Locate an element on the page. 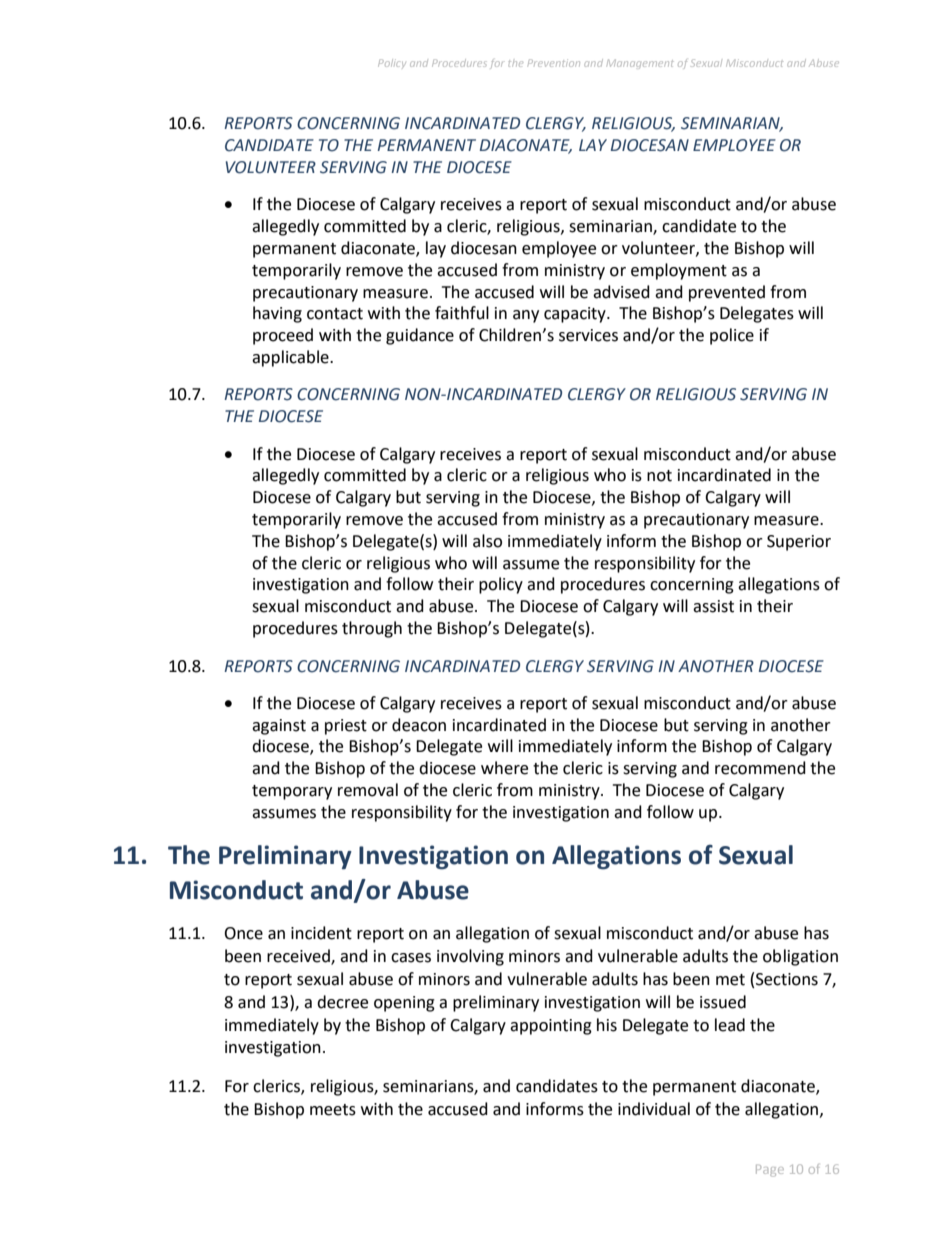 The height and width of the image is (1233, 952). assist is located at coordinates (713, 606).
